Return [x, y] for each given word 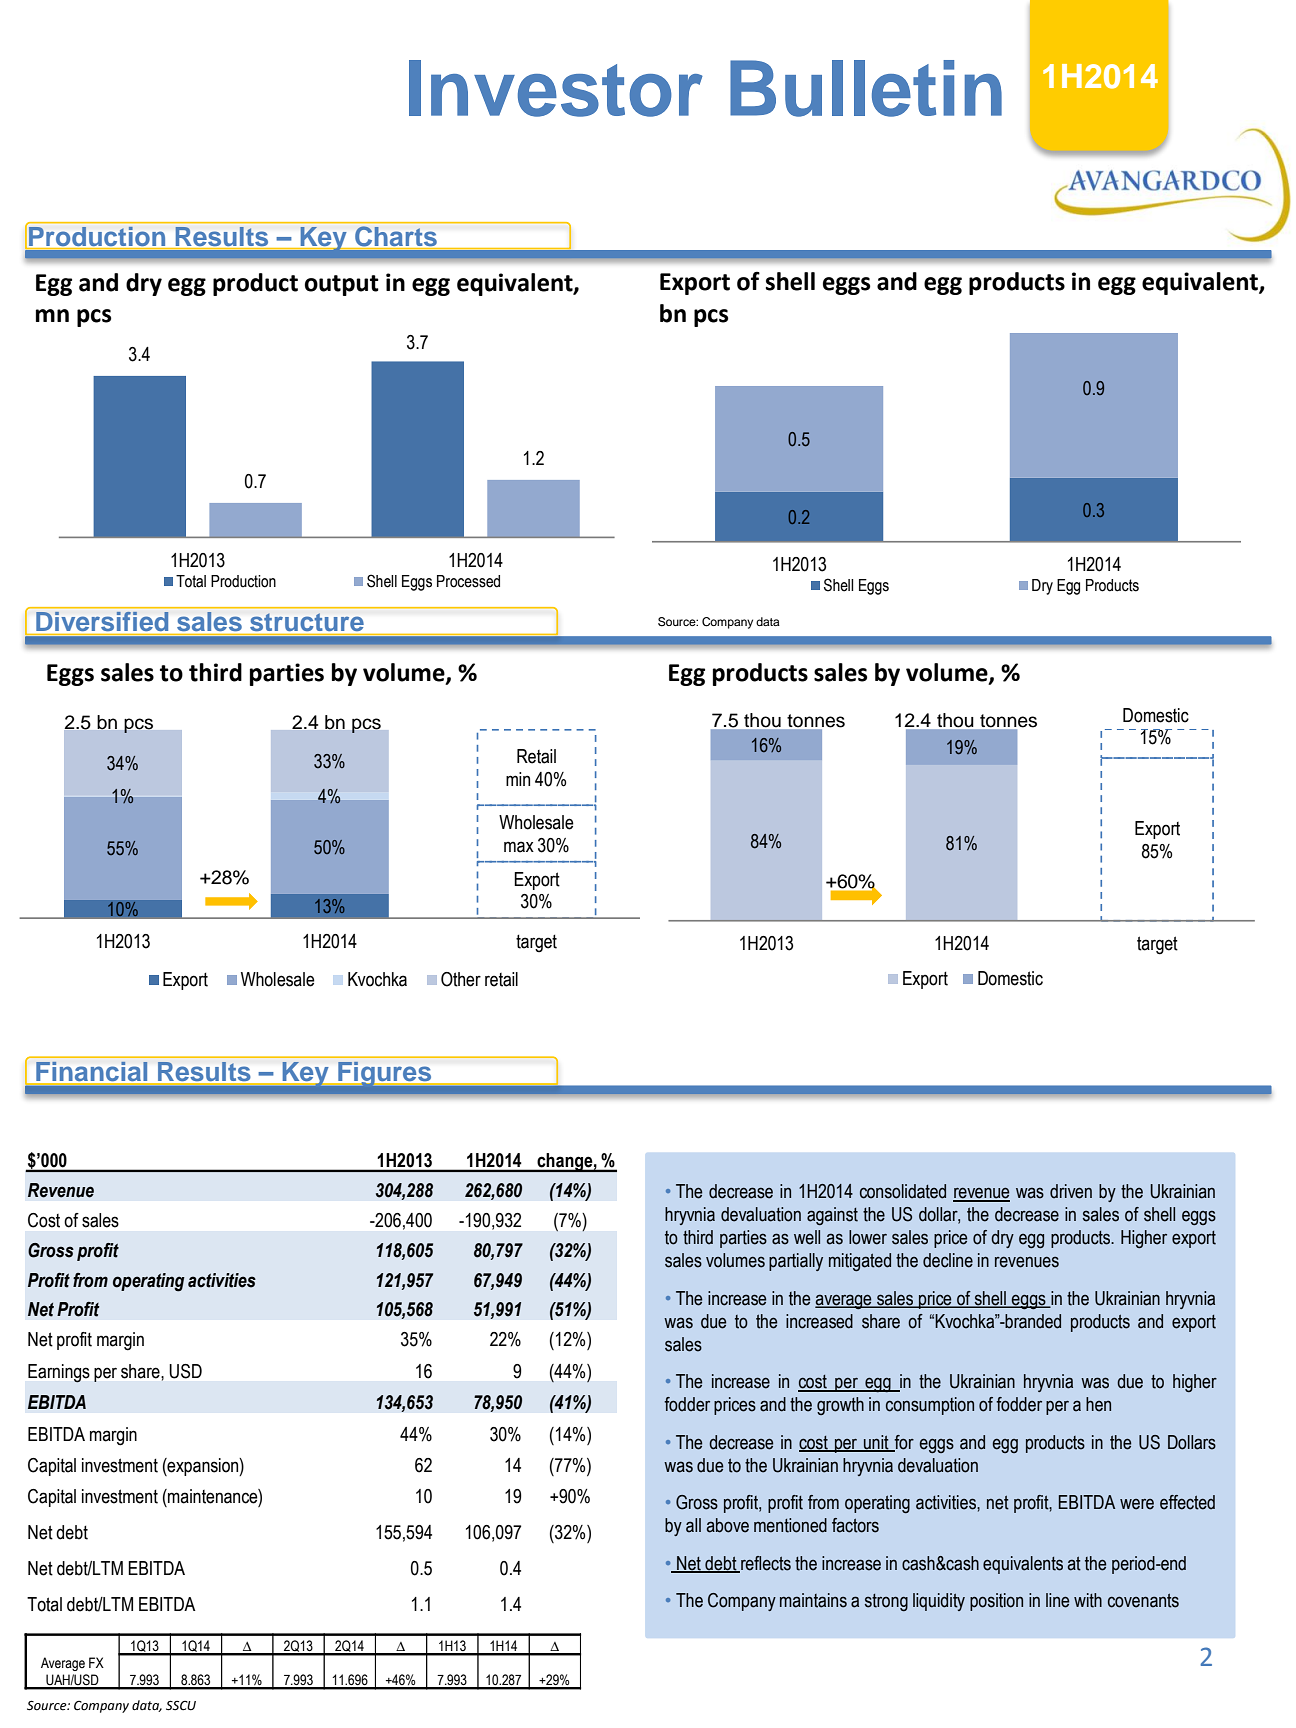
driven [1071, 1191]
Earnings [59, 1373]
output [342, 285]
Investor [556, 88]
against [832, 1216]
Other [461, 979]
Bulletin [866, 88]
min [518, 779]
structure [307, 622]
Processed [468, 581]
